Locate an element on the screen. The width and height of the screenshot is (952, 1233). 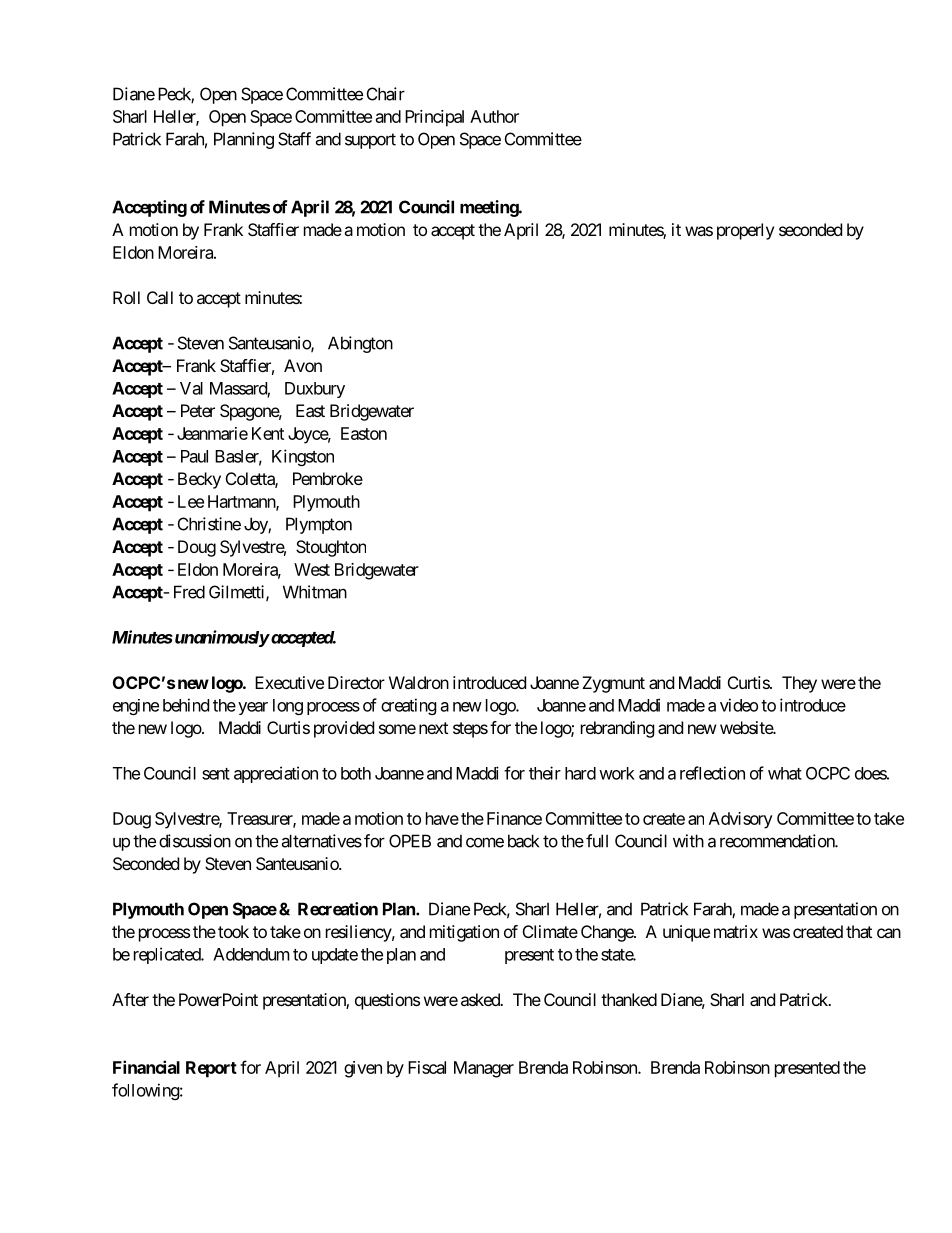
Stoughton is located at coordinates (331, 548).
